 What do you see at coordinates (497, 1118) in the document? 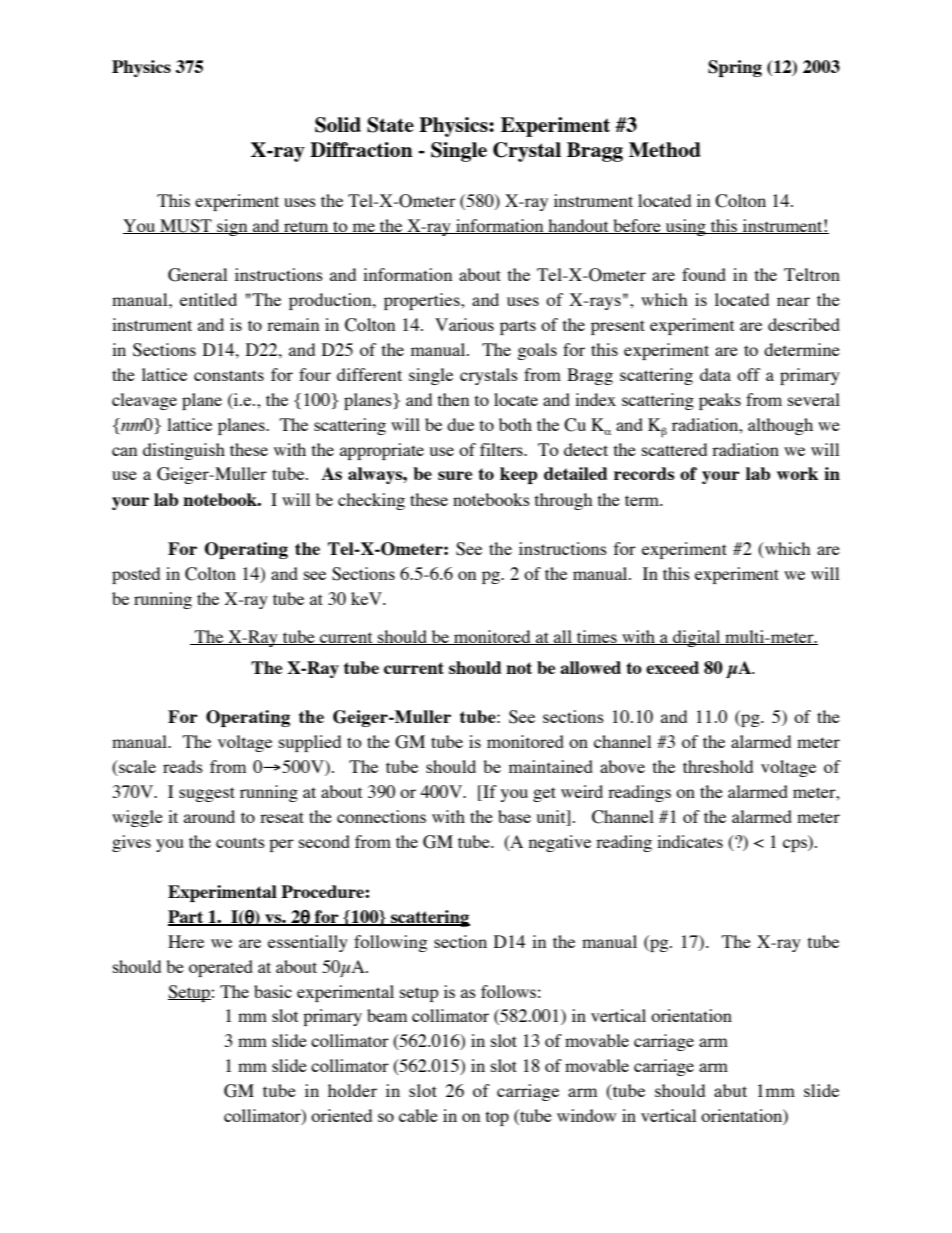
I see `top` at bounding box center [497, 1118].
